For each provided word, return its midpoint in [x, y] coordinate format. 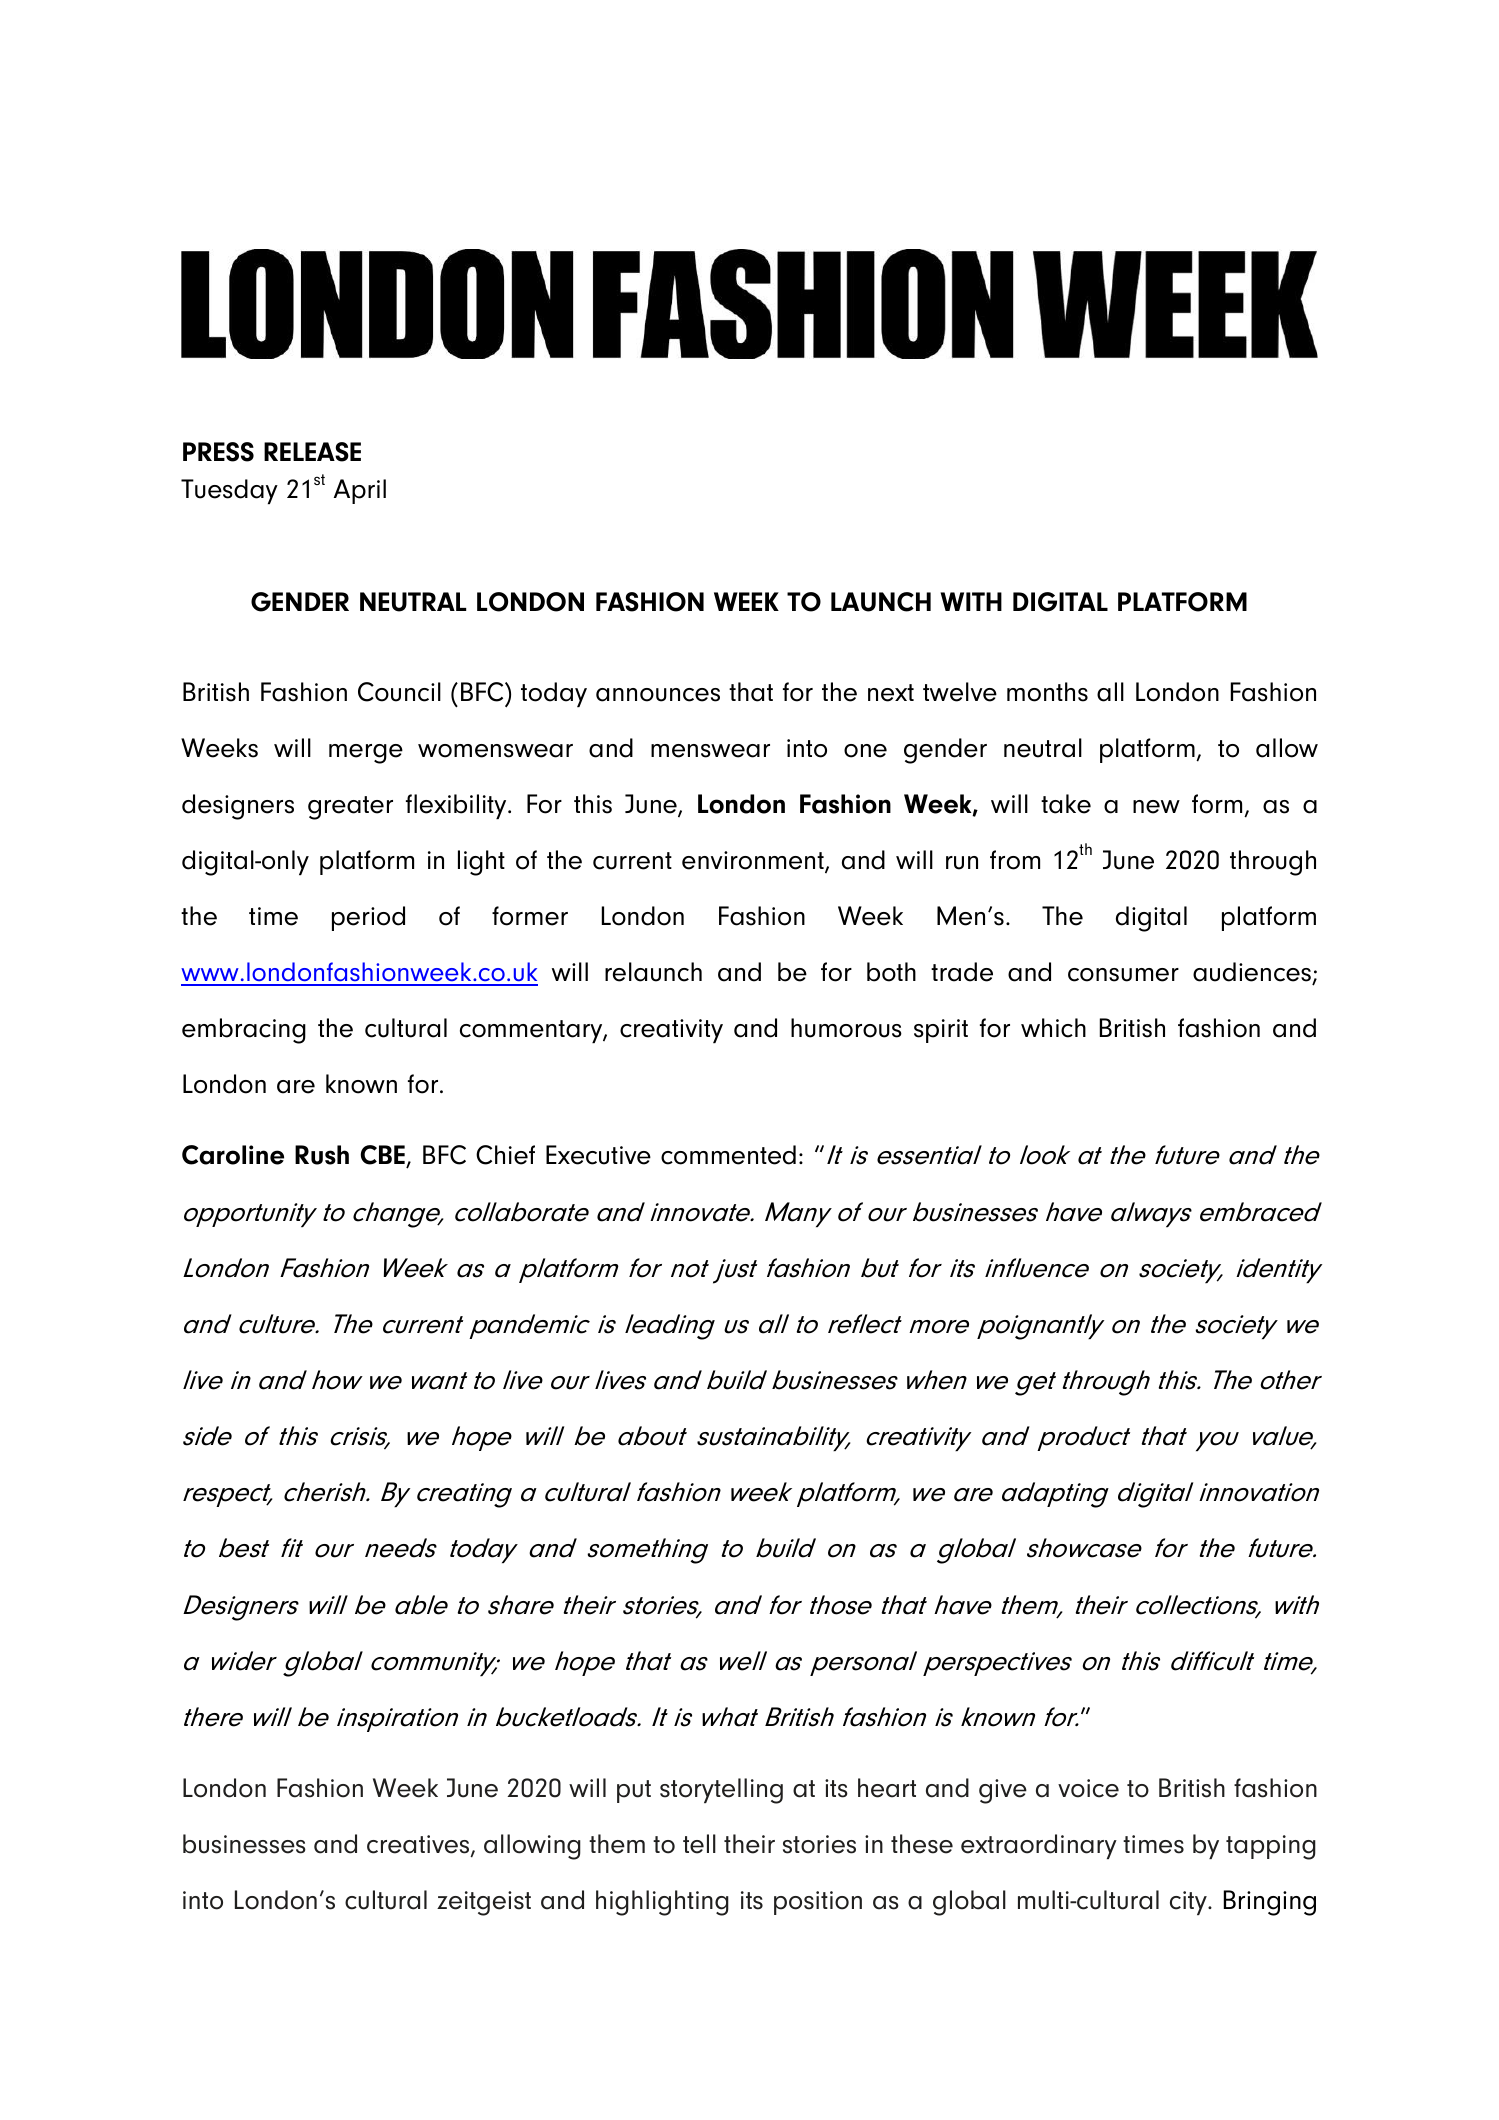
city [1189, 1903]
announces [658, 695]
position [818, 1903]
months [1047, 692]
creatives [419, 1845]
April [360, 491]
